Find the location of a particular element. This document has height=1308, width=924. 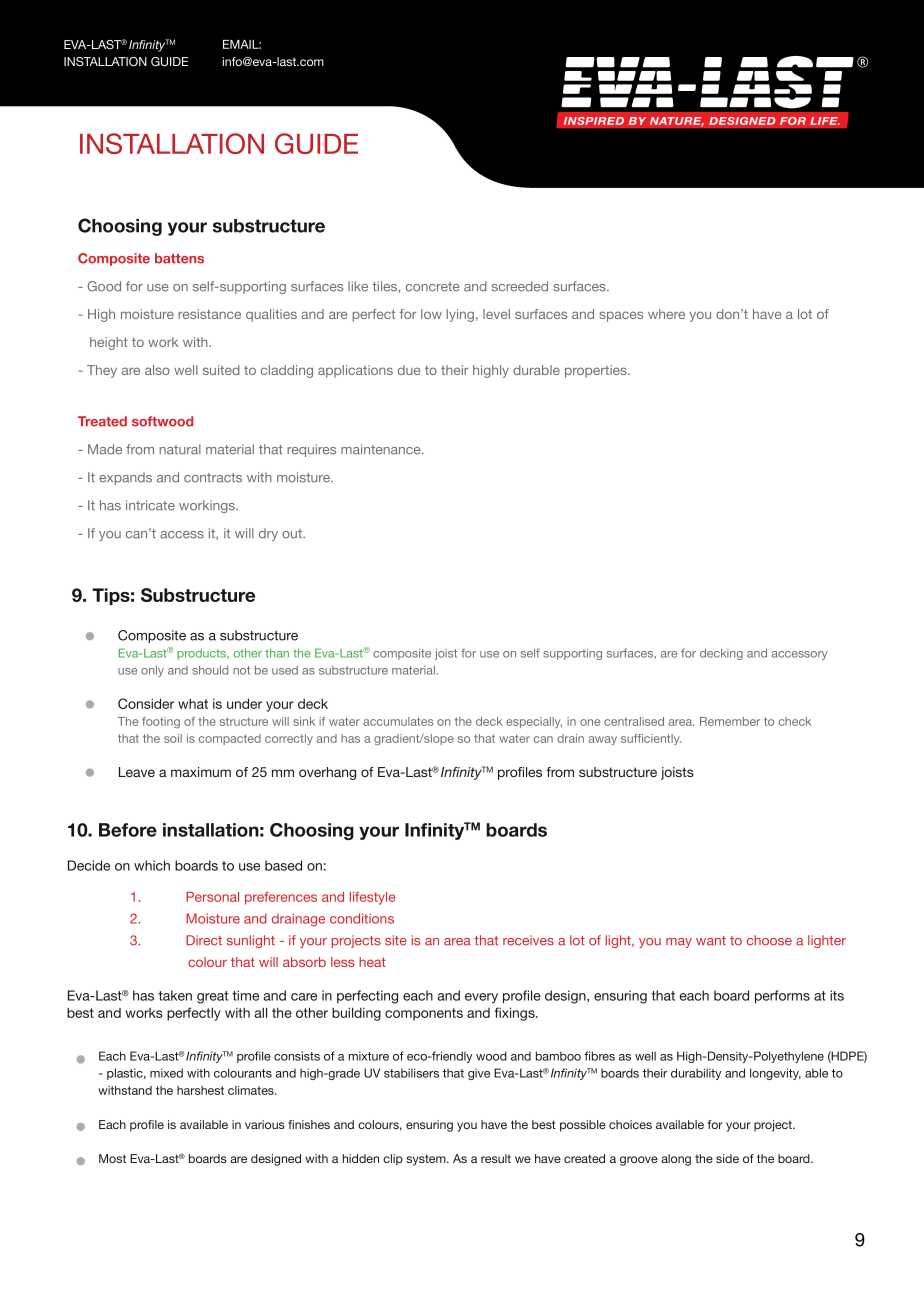

dry is located at coordinates (268, 534).
